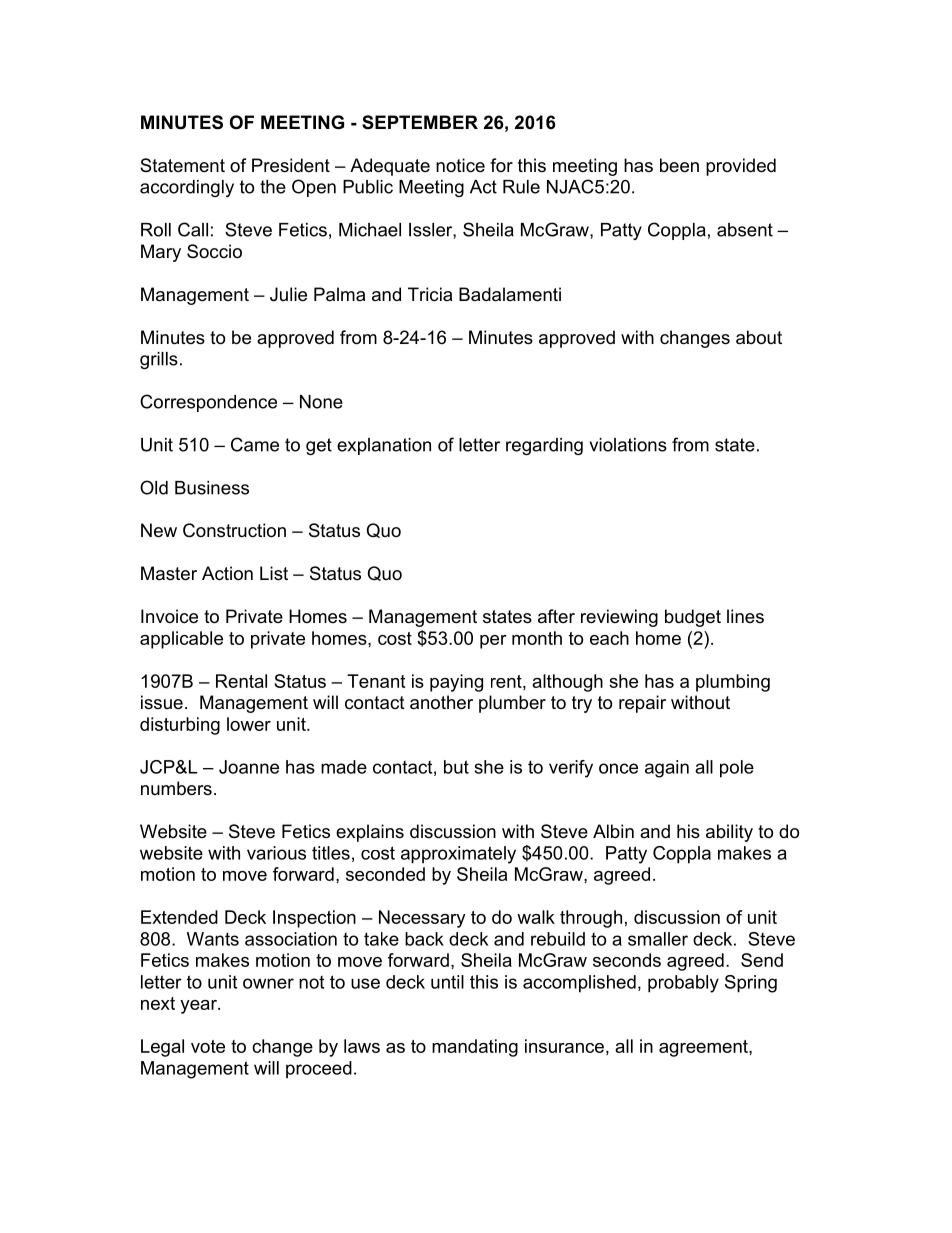 This image has height=1233, width=952. What do you see at coordinates (249, 724) in the image?
I see `lower` at bounding box center [249, 724].
